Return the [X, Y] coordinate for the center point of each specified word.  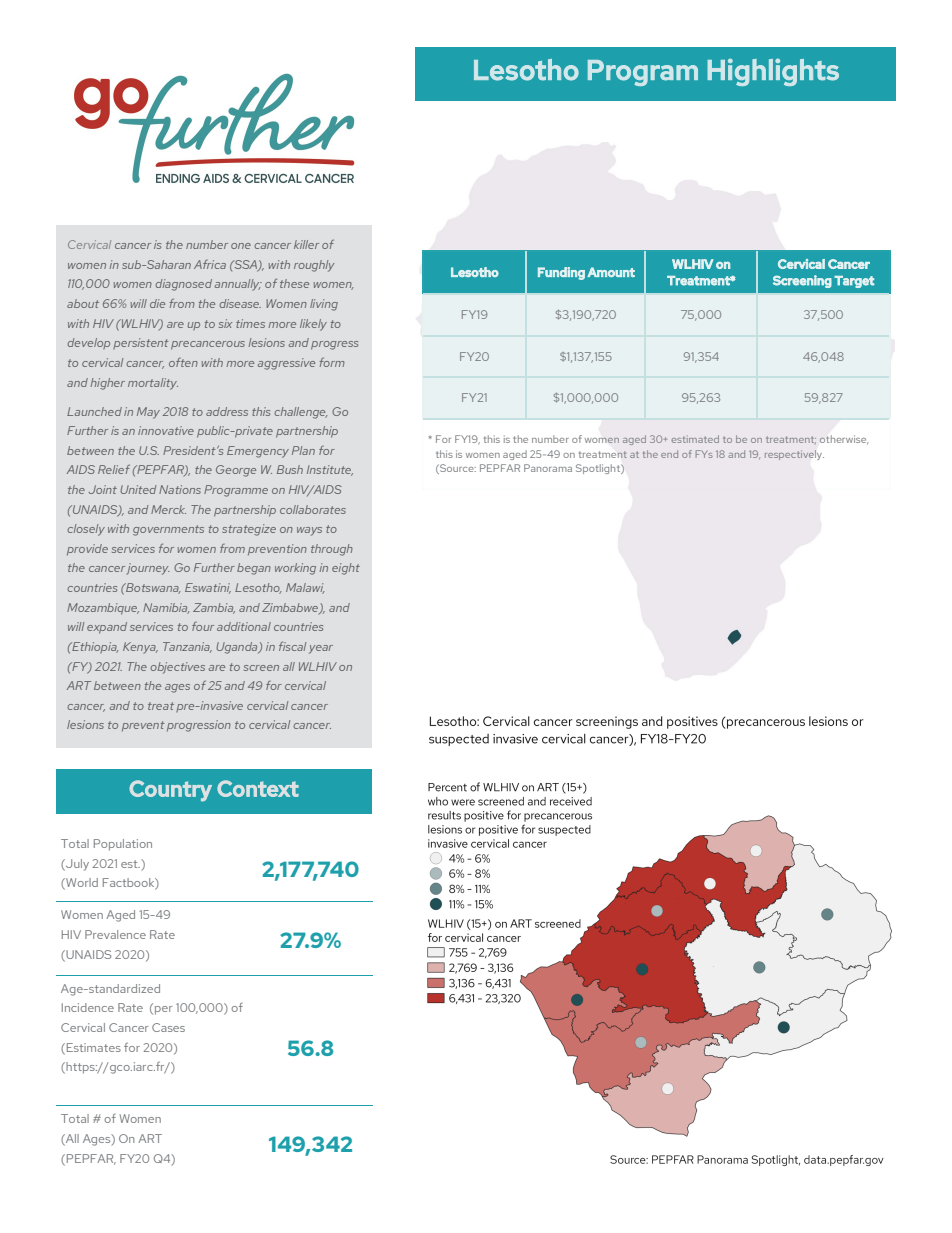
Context [258, 788]
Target [854, 282]
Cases [168, 1027]
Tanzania [187, 647]
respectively [794, 455]
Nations [180, 489]
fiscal [292, 646]
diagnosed [183, 285]
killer [306, 244]
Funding [561, 273]
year [321, 649]
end [669, 454]
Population [123, 845]
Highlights [773, 72]
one [241, 246]
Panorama [548, 468]
